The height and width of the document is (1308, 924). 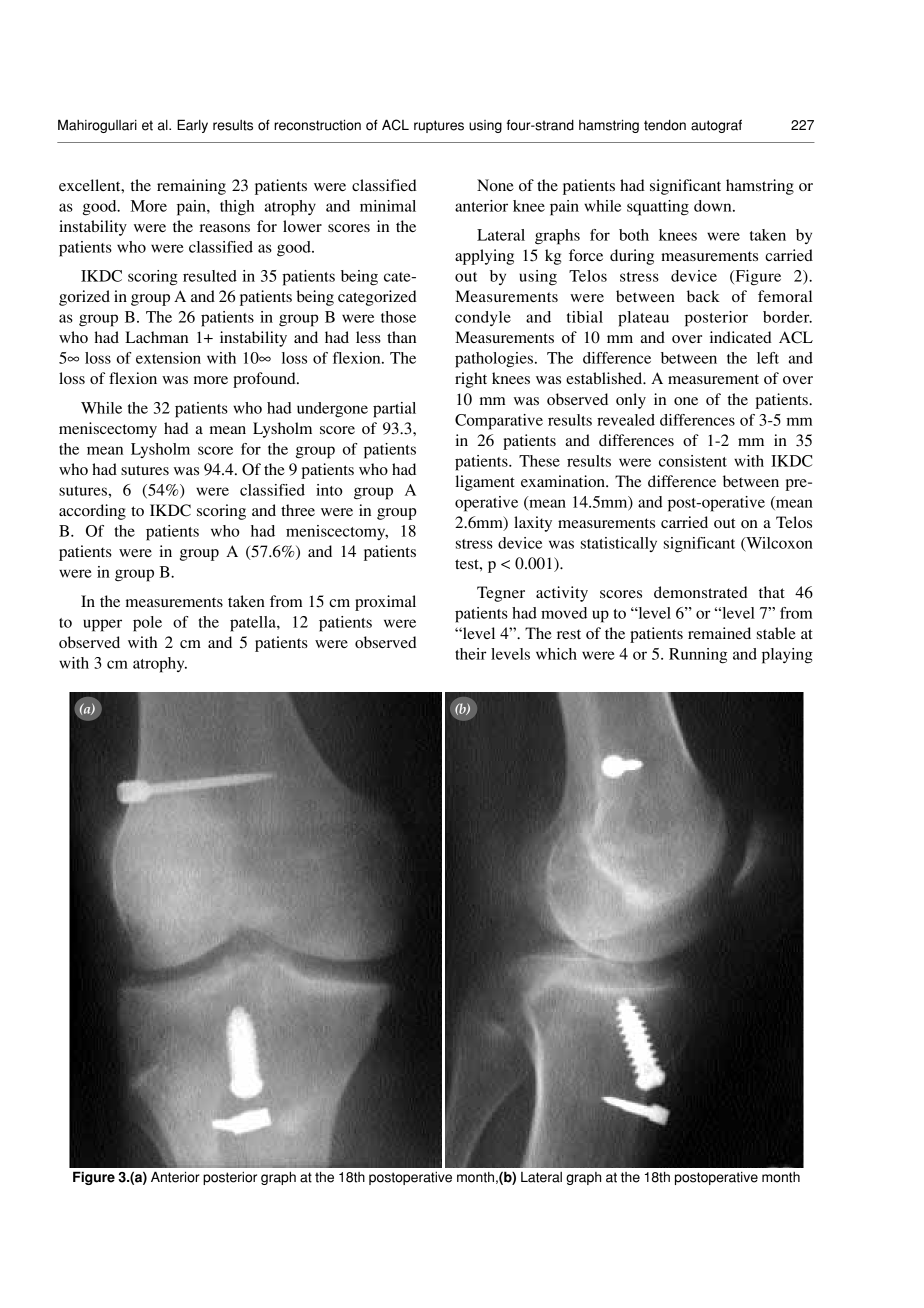 What do you see at coordinates (168, 358) in the document?
I see `extension` at bounding box center [168, 358].
